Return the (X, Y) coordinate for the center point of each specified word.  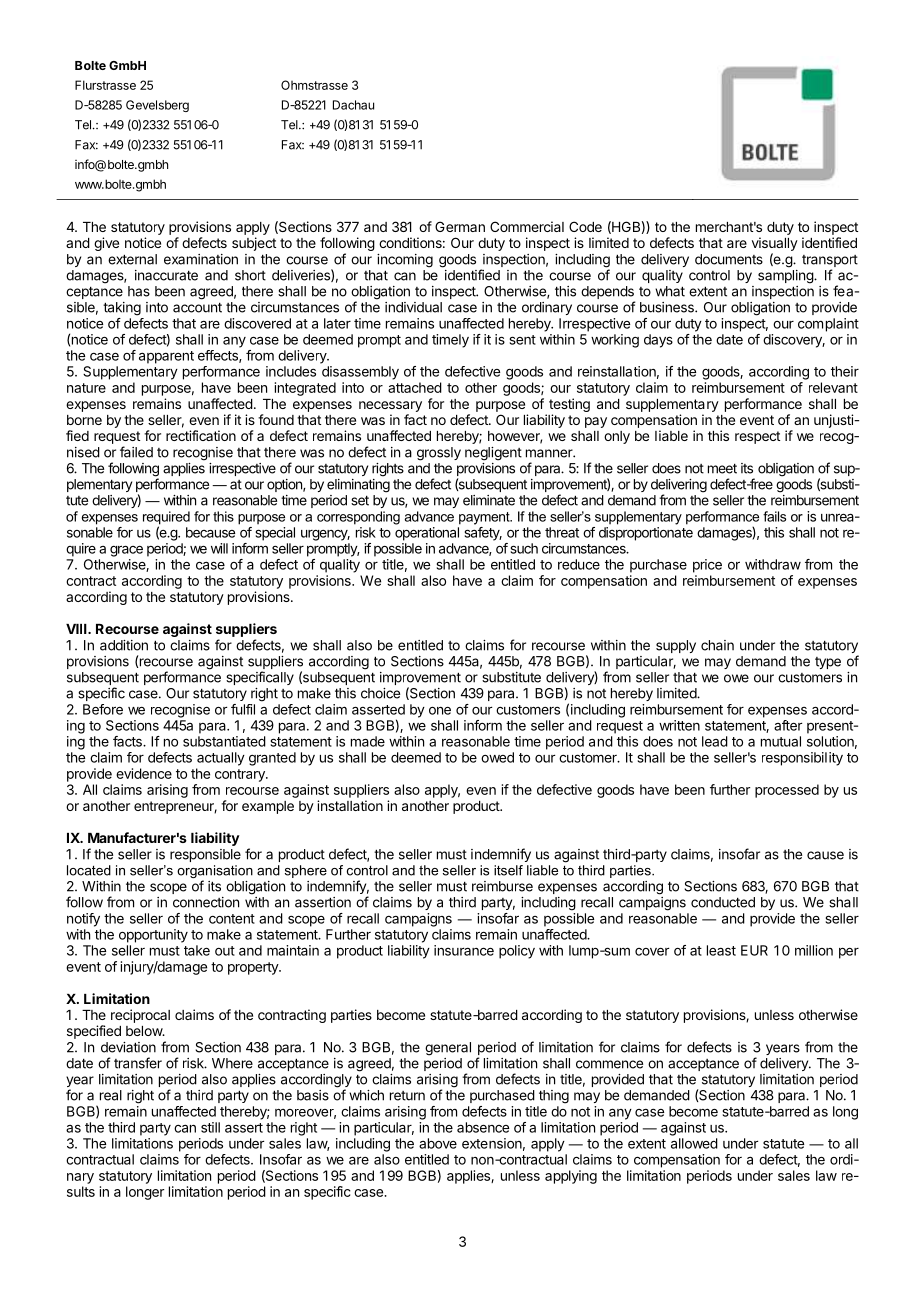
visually (775, 244)
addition (124, 645)
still (210, 1127)
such (524, 548)
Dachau (353, 105)
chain (717, 645)
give (106, 244)
